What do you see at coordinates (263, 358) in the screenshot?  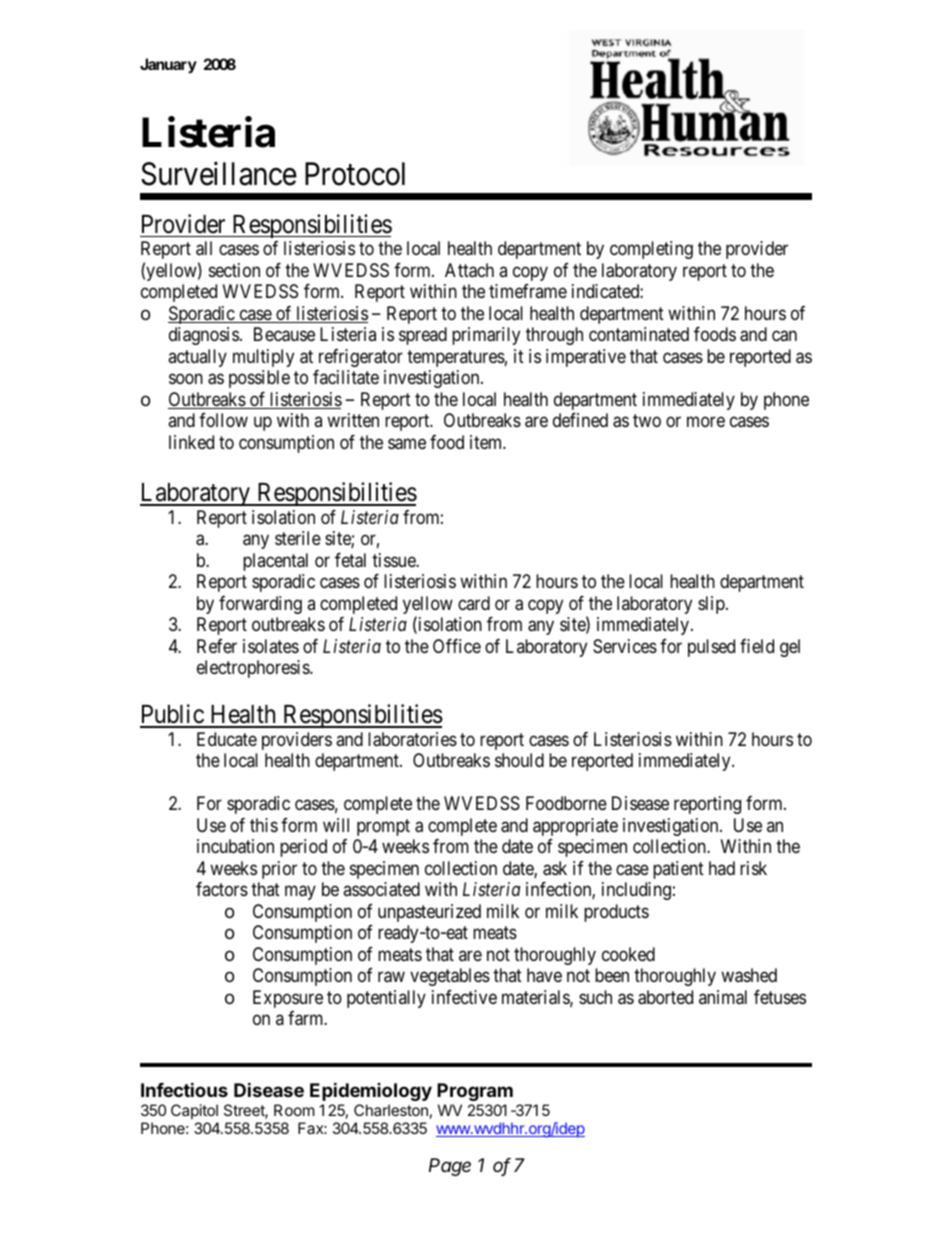 I see `multiply` at bounding box center [263, 358].
